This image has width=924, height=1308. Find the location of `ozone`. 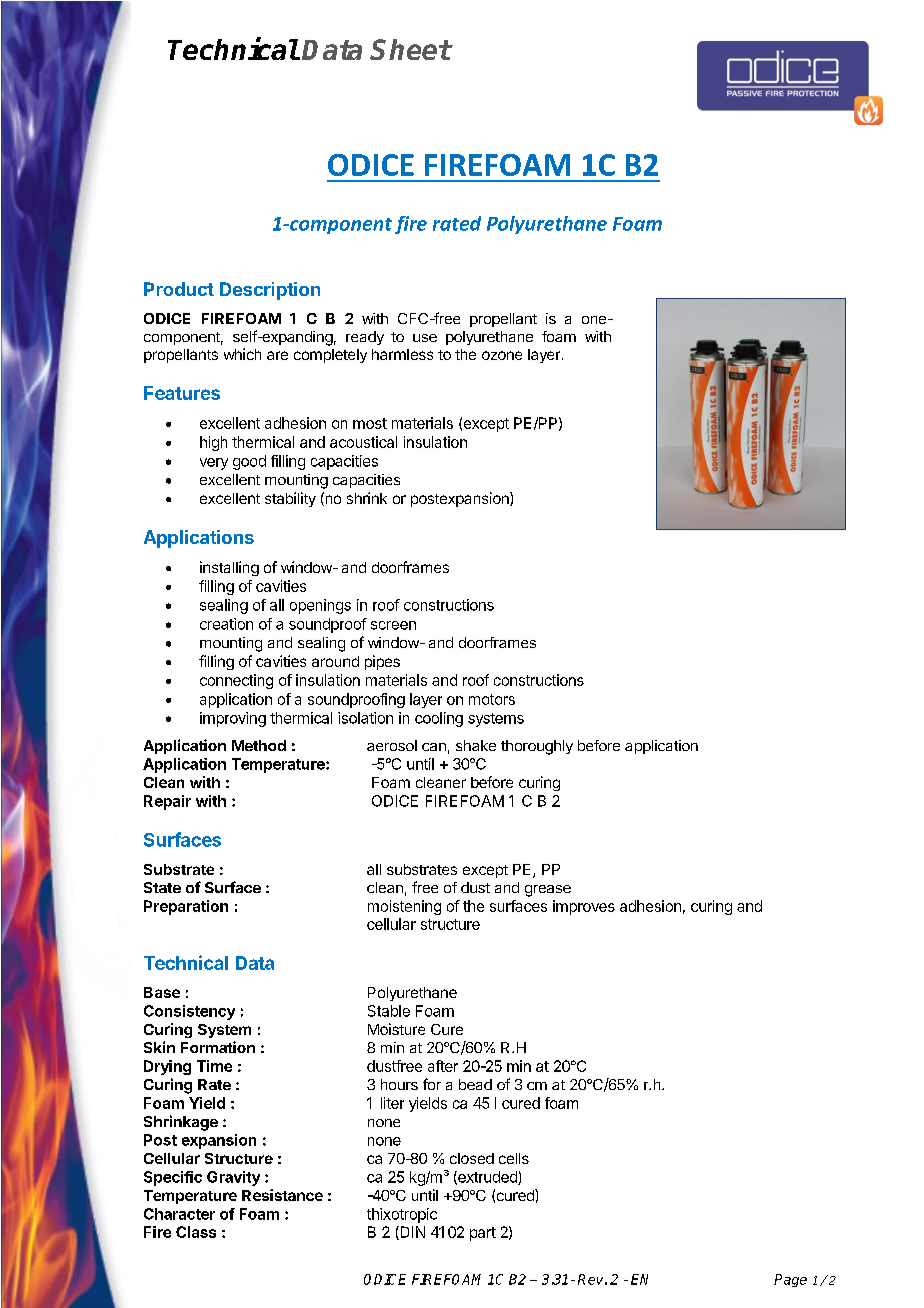

ozone is located at coordinates (502, 355).
